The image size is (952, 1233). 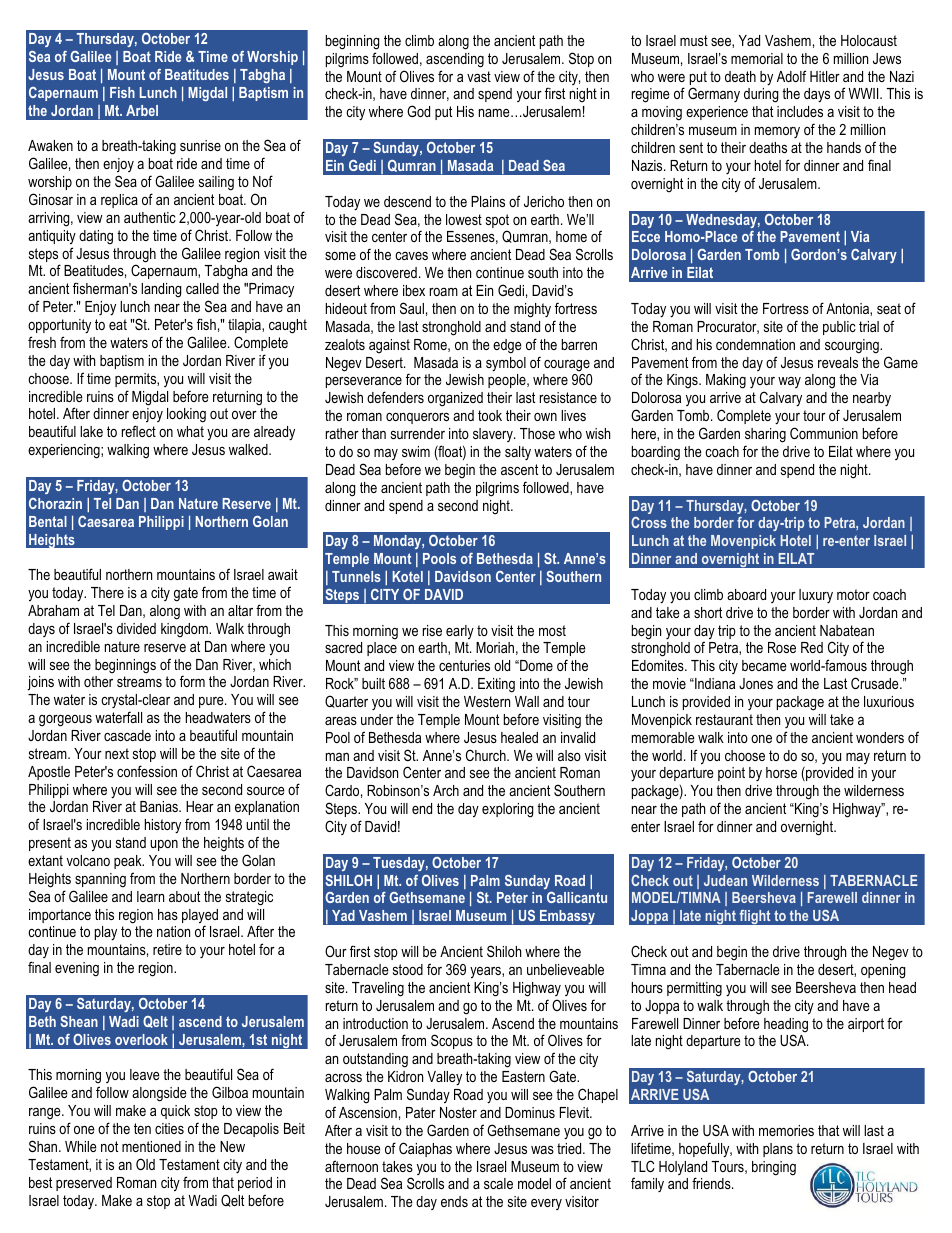 I want to click on cascade, so click(x=127, y=735).
